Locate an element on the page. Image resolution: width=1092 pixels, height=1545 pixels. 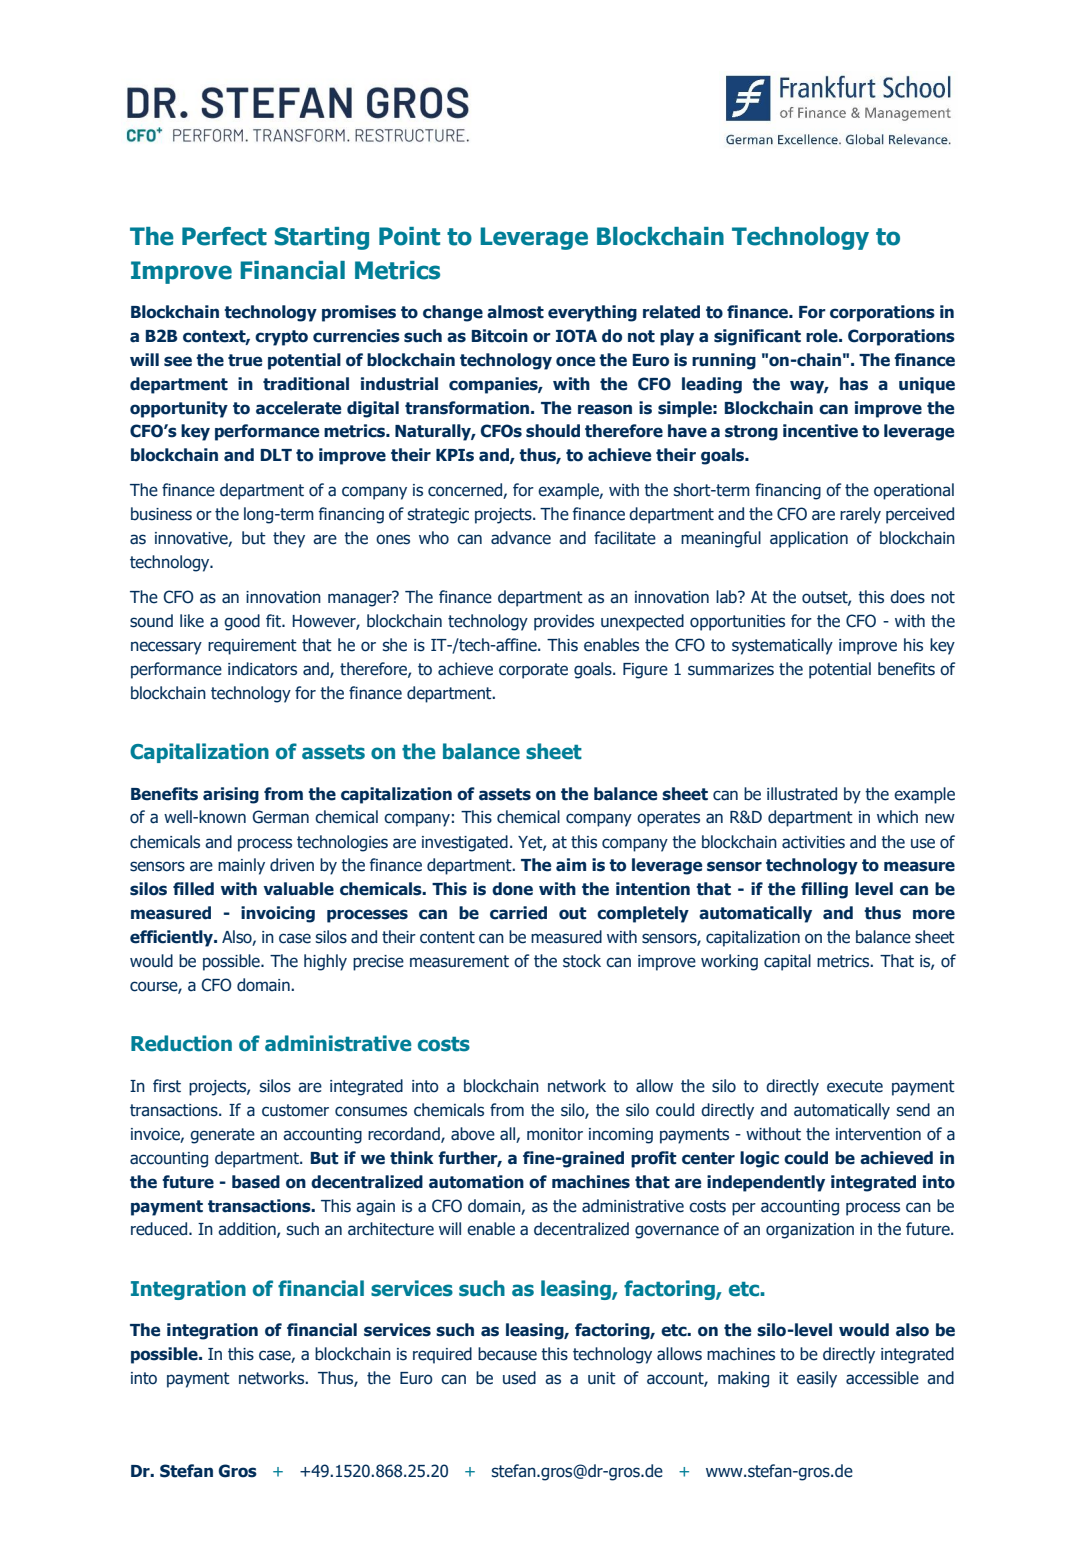
aim is located at coordinates (571, 865).
